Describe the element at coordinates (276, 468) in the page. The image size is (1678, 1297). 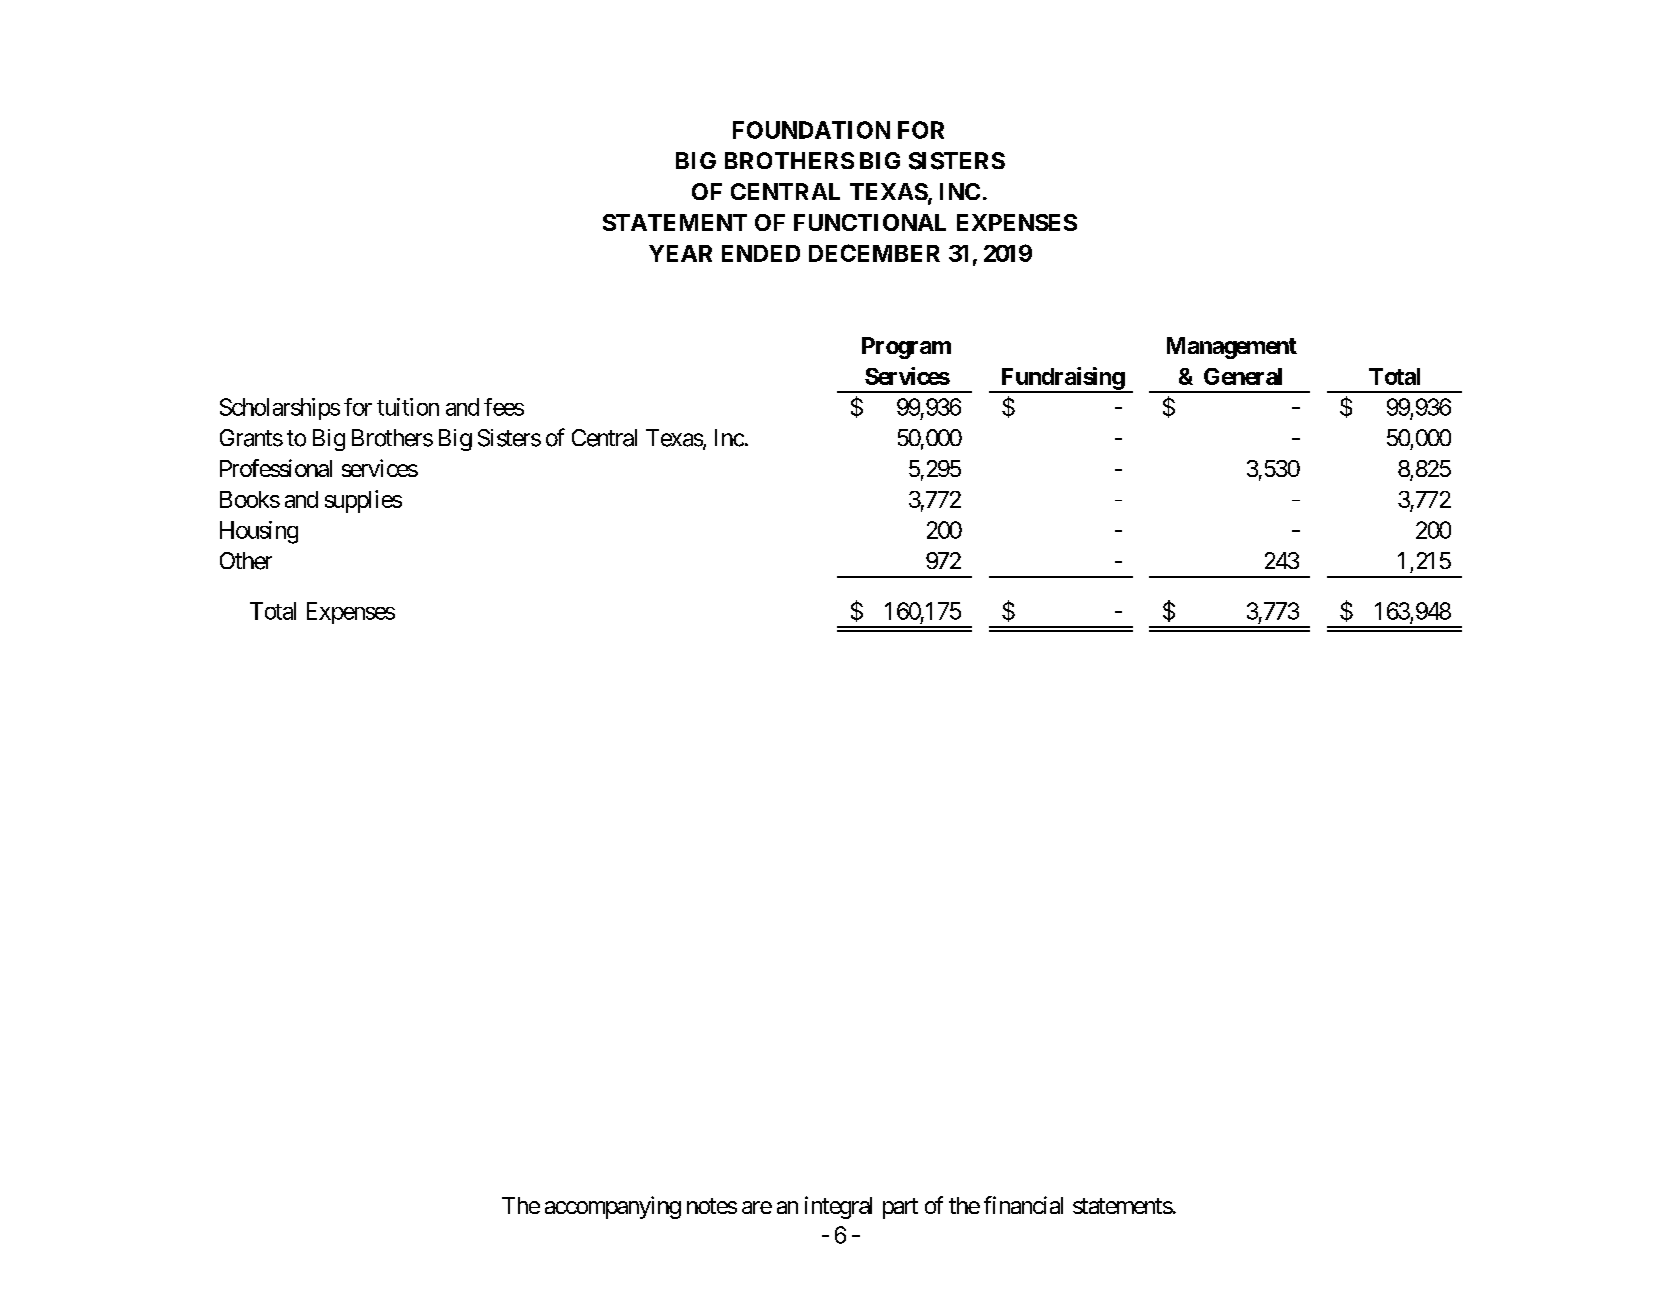
I see `Professional` at that location.
